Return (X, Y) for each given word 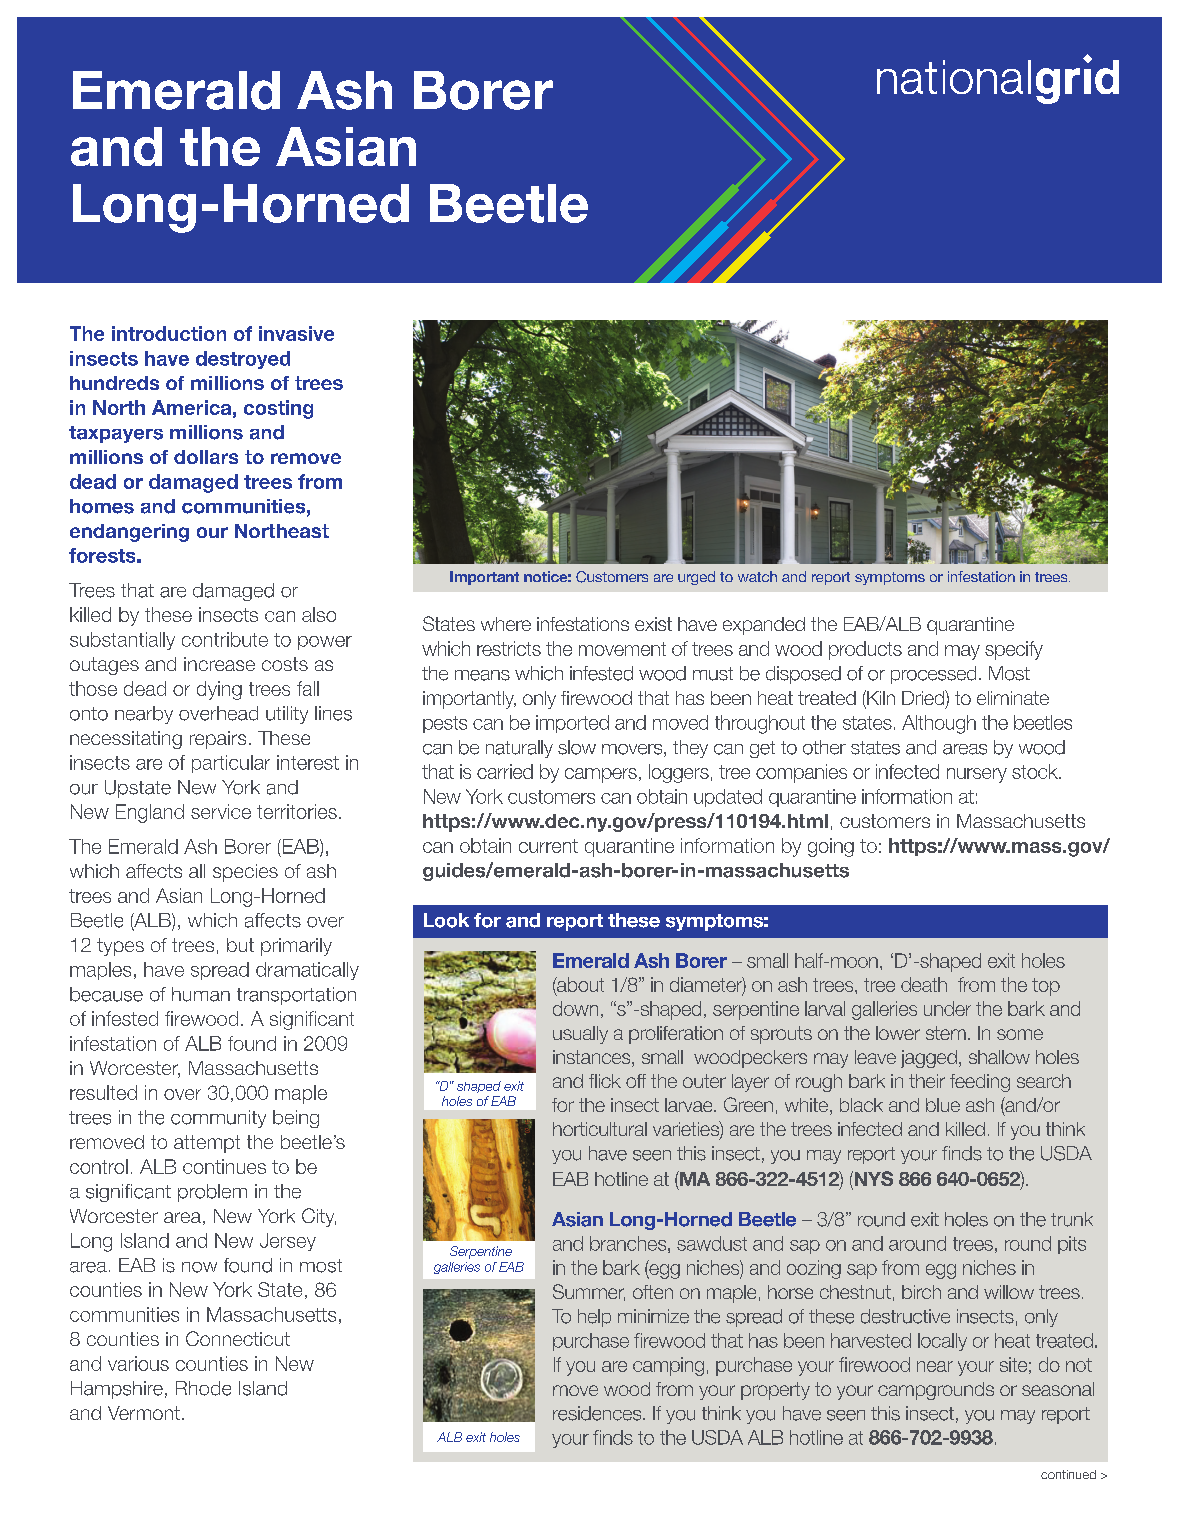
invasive (296, 333)
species (245, 873)
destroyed (243, 360)
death (924, 984)
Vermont (144, 1413)
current (548, 846)
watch (757, 576)
